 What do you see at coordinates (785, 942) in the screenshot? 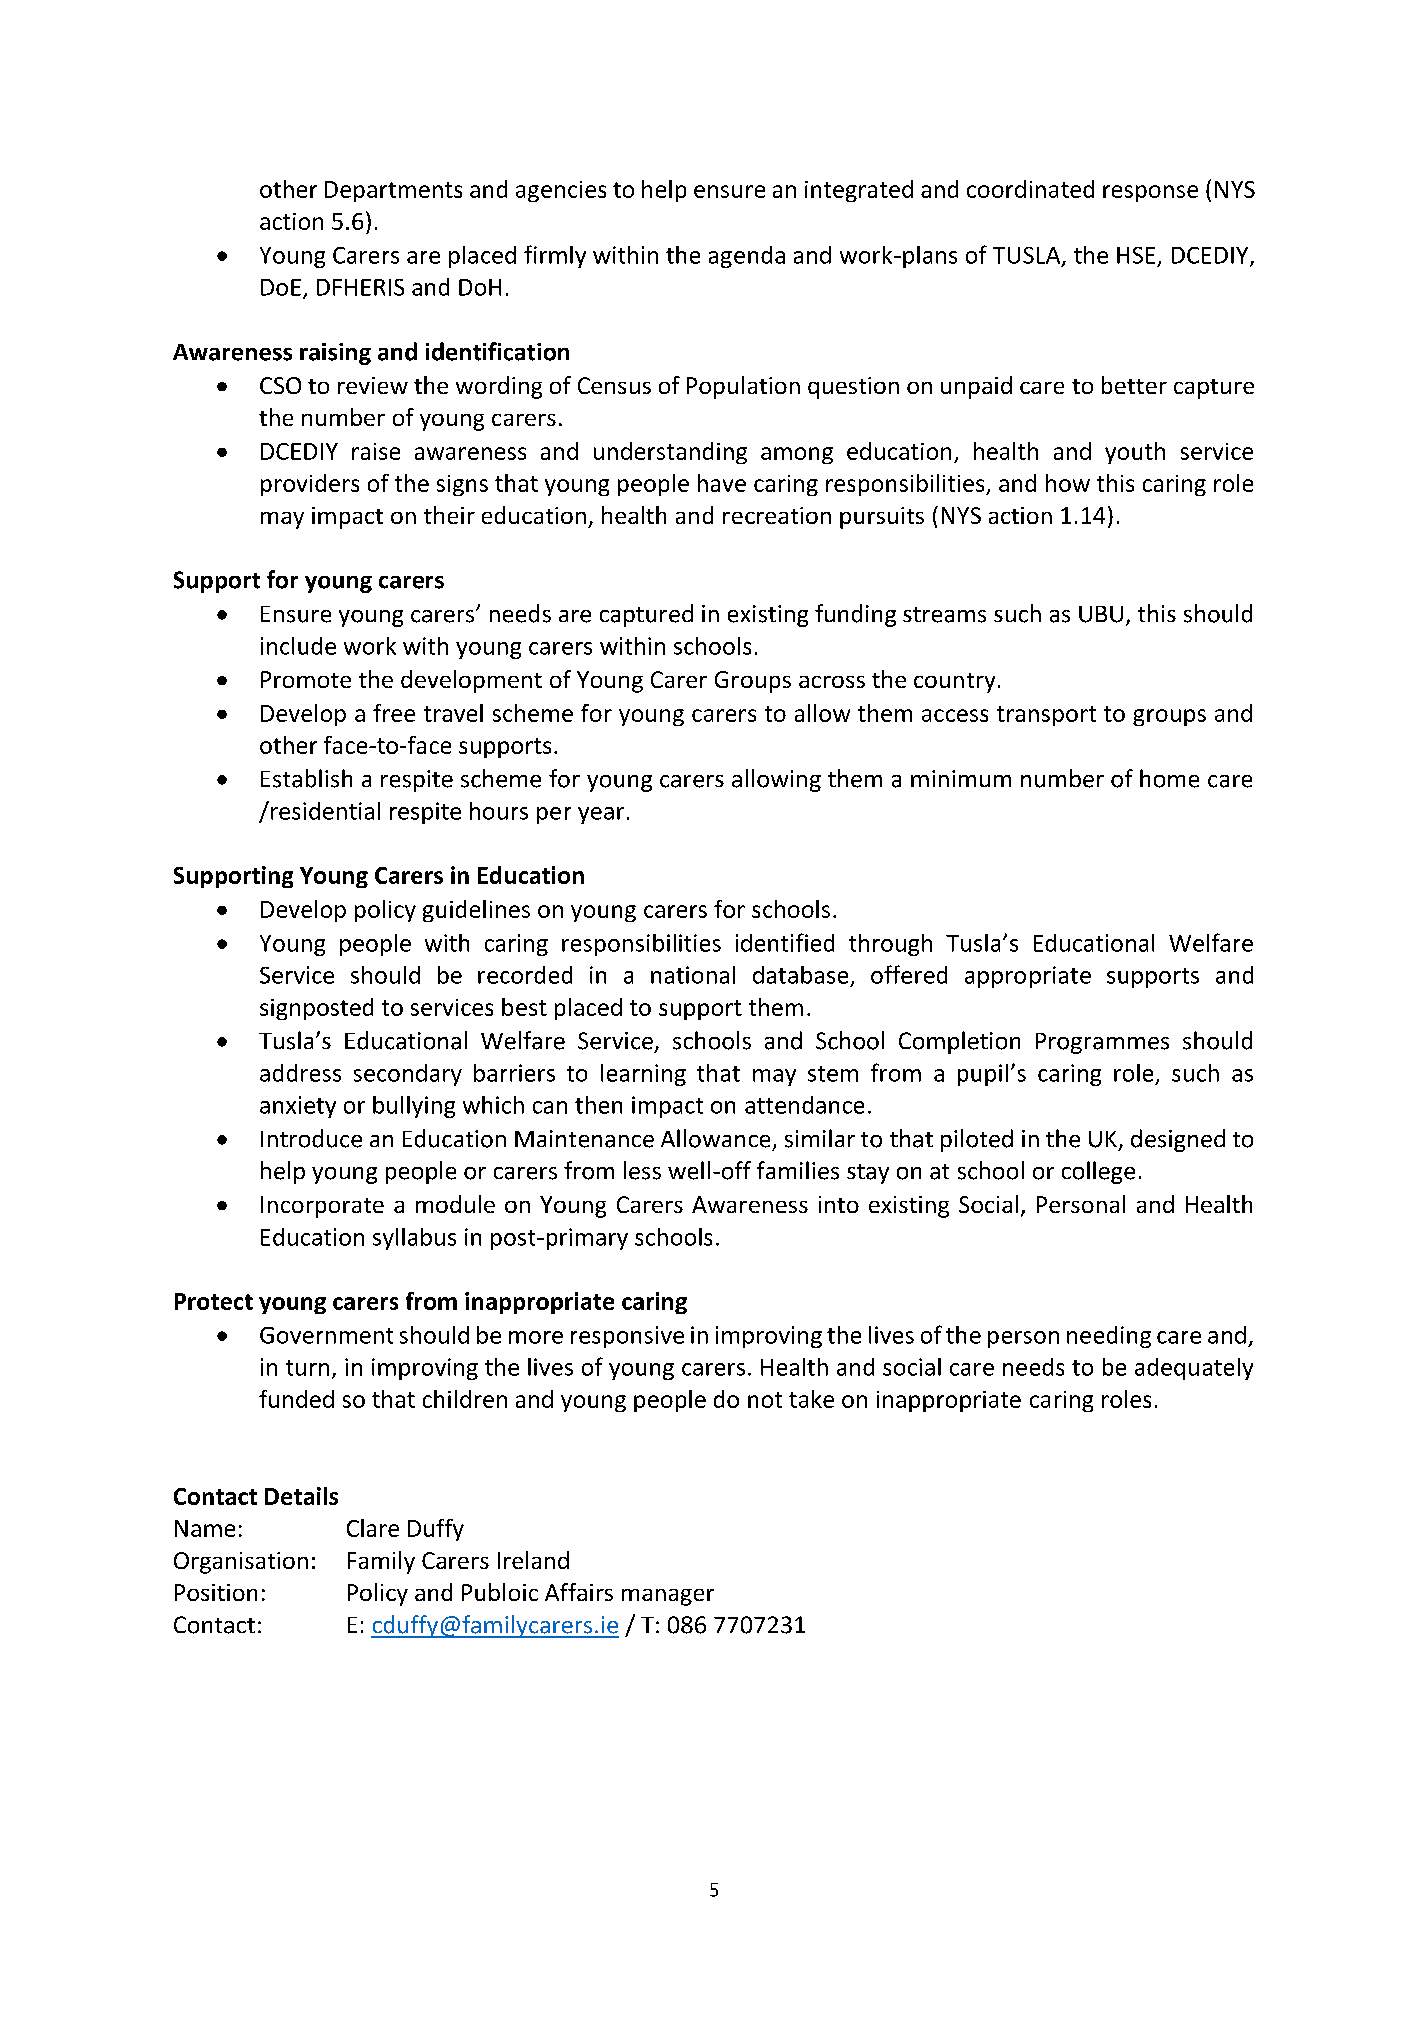
I see `identified` at bounding box center [785, 942].
